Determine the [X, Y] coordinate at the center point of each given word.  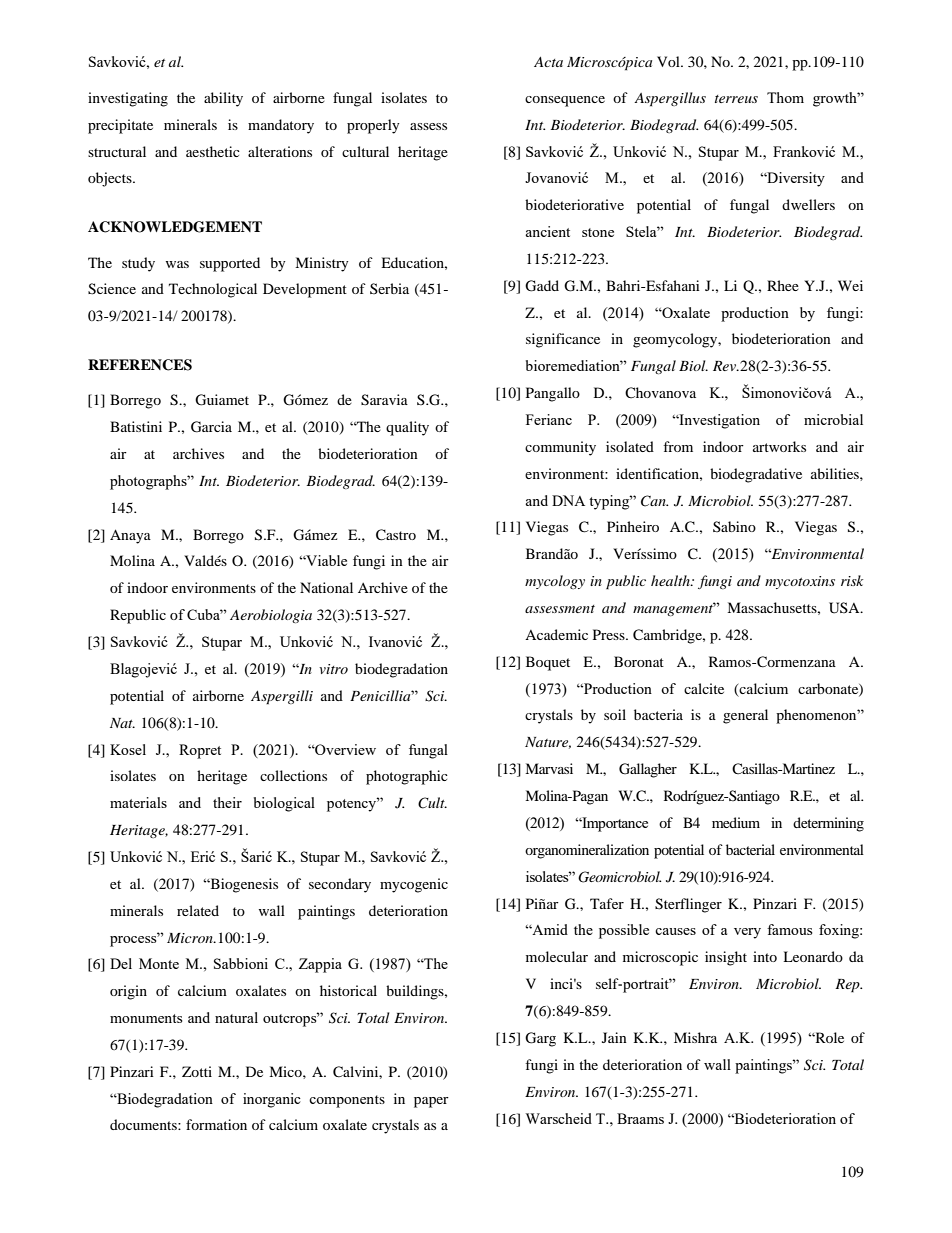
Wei [850, 285]
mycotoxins [800, 582]
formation [216, 1124]
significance [563, 340]
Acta [548, 62]
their [227, 802]
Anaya [130, 536]
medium [736, 822]
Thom [785, 97]
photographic [407, 777]
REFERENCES [140, 365]
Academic [556, 634]
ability [223, 99]
